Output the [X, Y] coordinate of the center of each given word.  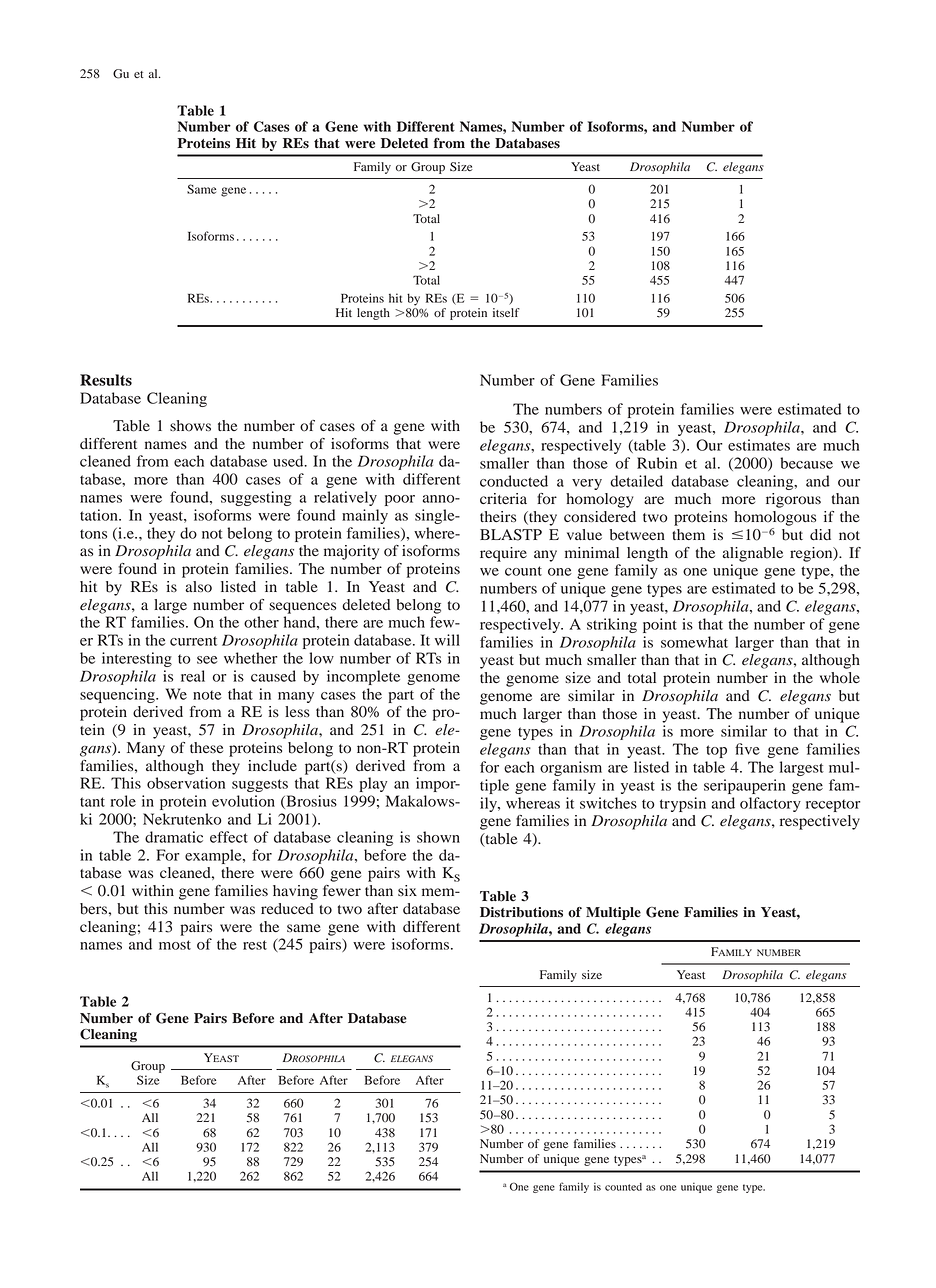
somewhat [694, 642]
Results [106, 380]
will [447, 640]
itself [506, 312]
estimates [759, 445]
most [175, 945]
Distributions [521, 912]
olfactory [770, 804]
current [193, 641]
